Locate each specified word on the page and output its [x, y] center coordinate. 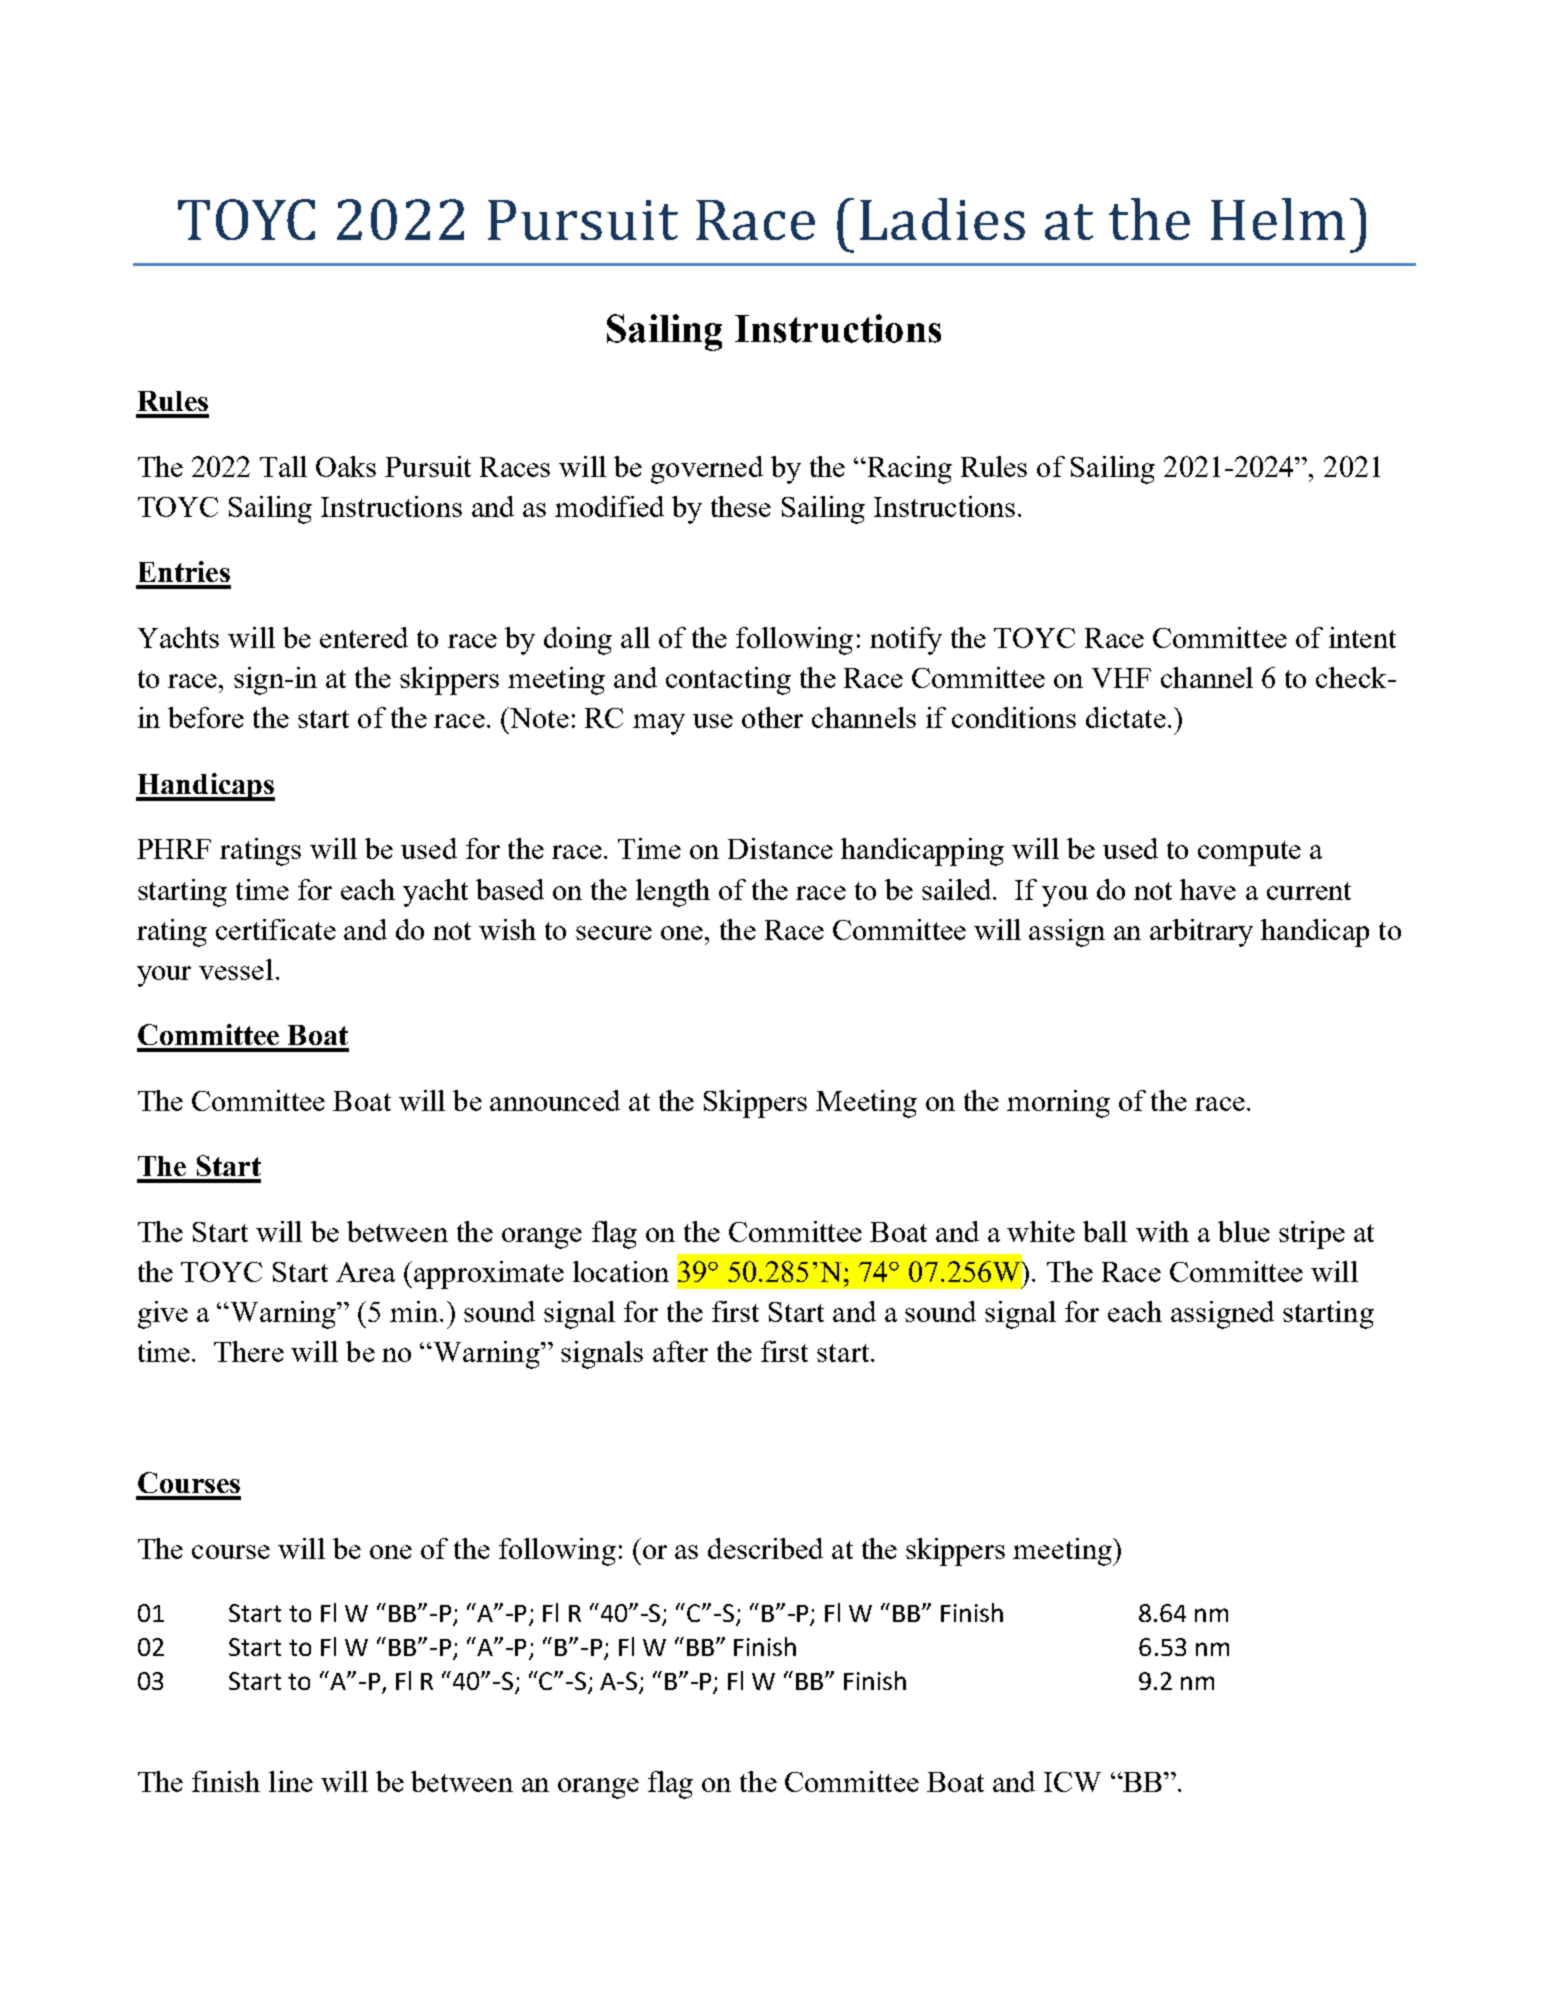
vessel [236, 969]
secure [614, 933]
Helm [1278, 219]
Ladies [942, 219]
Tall [283, 466]
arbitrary [1201, 933]
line [291, 1781]
